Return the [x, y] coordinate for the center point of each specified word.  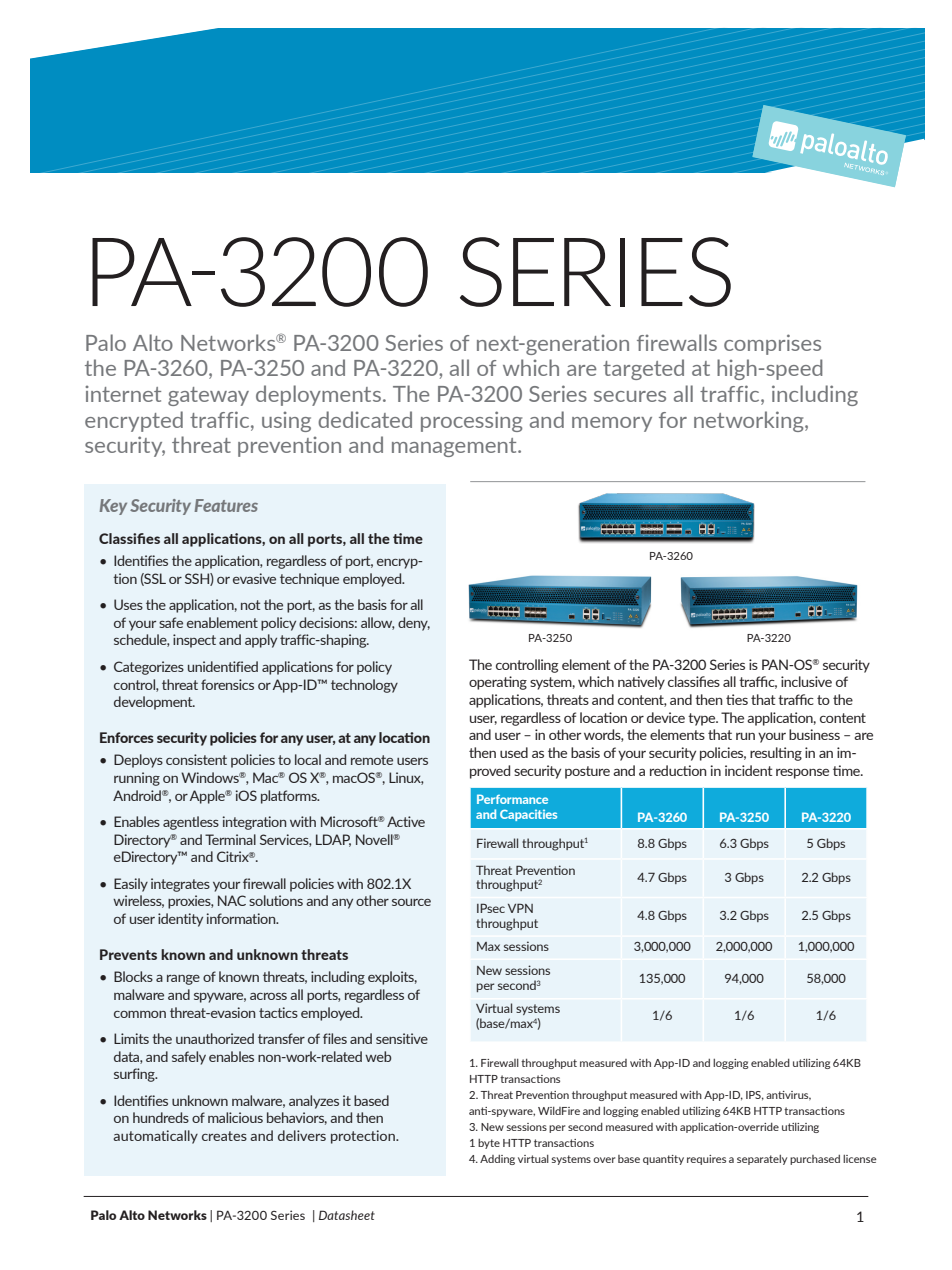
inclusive [806, 681]
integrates [180, 885]
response [802, 774]
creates [224, 1136]
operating [498, 683]
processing [471, 421]
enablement [222, 622]
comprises [772, 344]
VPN [520, 908]
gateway [208, 396]
